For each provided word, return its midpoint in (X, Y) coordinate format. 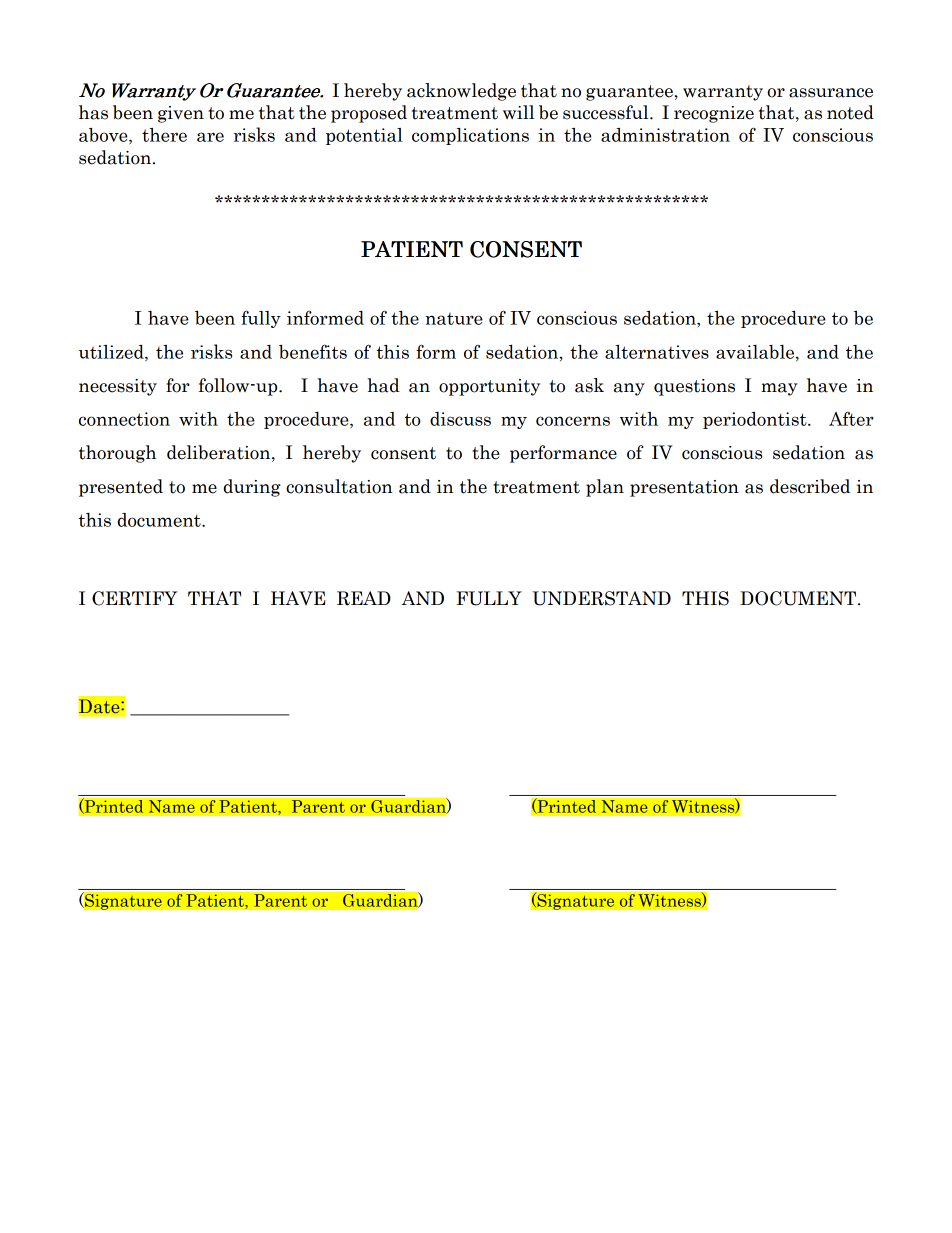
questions (694, 387)
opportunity (489, 387)
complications (470, 136)
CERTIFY (135, 598)
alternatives (657, 352)
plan (605, 488)
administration (665, 135)
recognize (714, 114)
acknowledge (461, 92)
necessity (118, 387)
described (810, 486)
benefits (313, 351)
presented (121, 488)
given (181, 114)
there (164, 135)
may (779, 389)
